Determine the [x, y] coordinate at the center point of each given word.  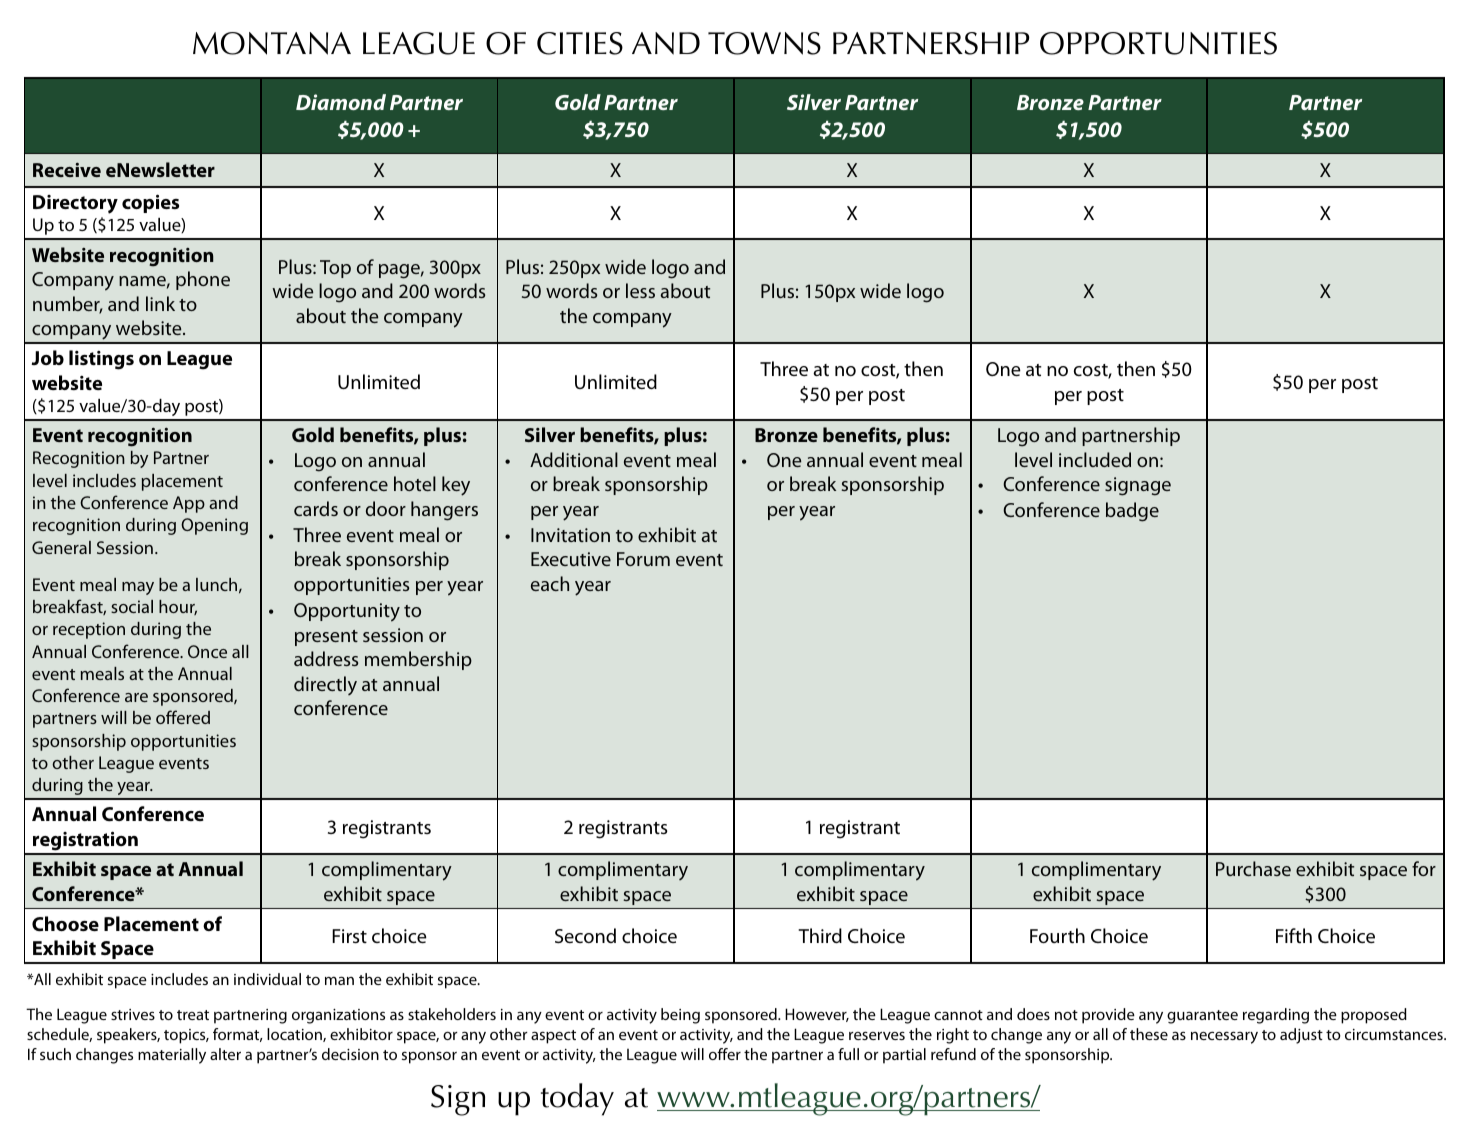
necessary [1224, 1037]
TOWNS [764, 43]
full [848, 1054]
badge [1132, 512]
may [138, 588]
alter [225, 1054]
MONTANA [272, 43]
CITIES [580, 43]
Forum [643, 559]
